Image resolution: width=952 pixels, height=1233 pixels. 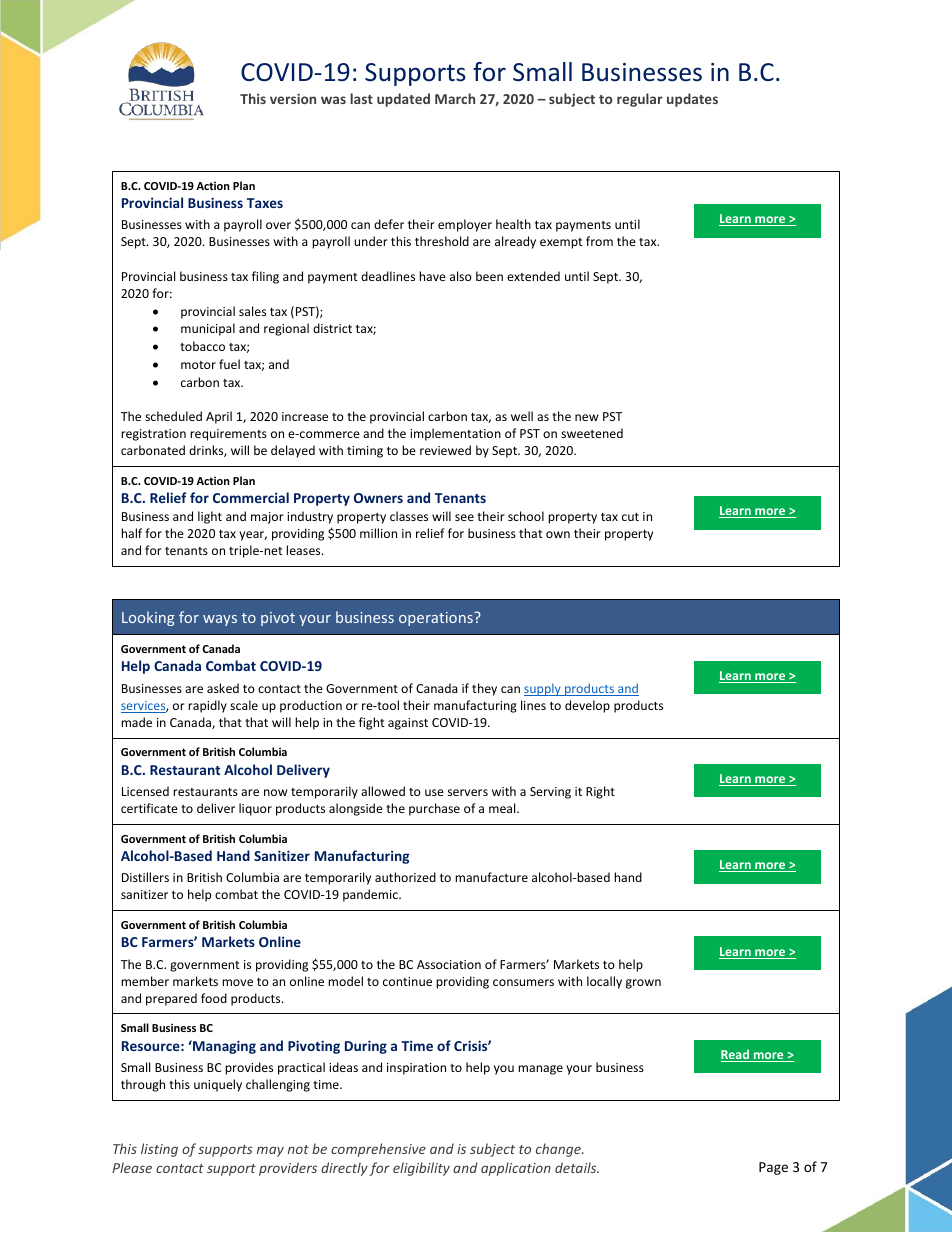 What do you see at coordinates (468, 792) in the screenshot?
I see `servers` at bounding box center [468, 792].
